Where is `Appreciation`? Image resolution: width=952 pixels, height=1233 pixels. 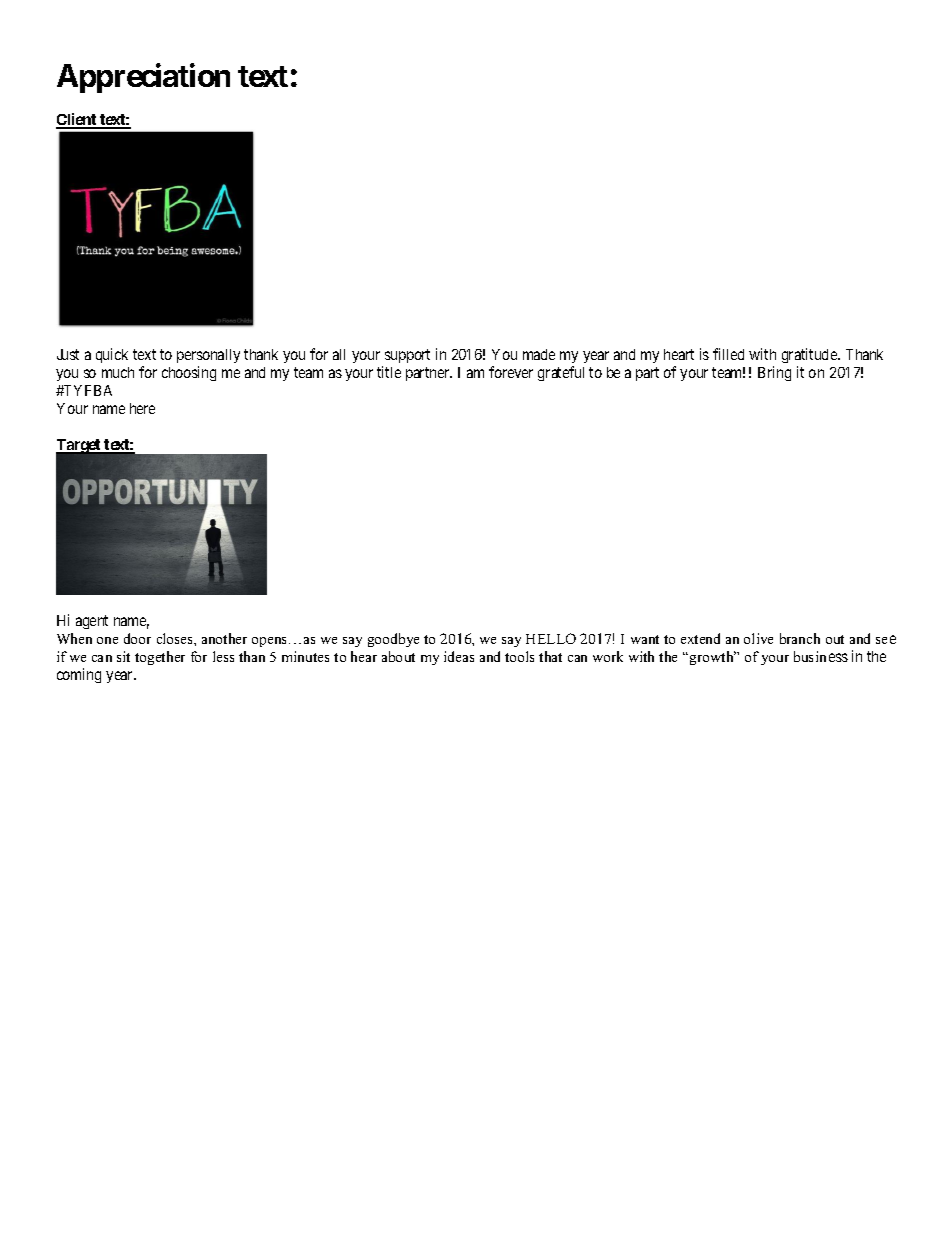
Appreciation is located at coordinates (143, 78).
